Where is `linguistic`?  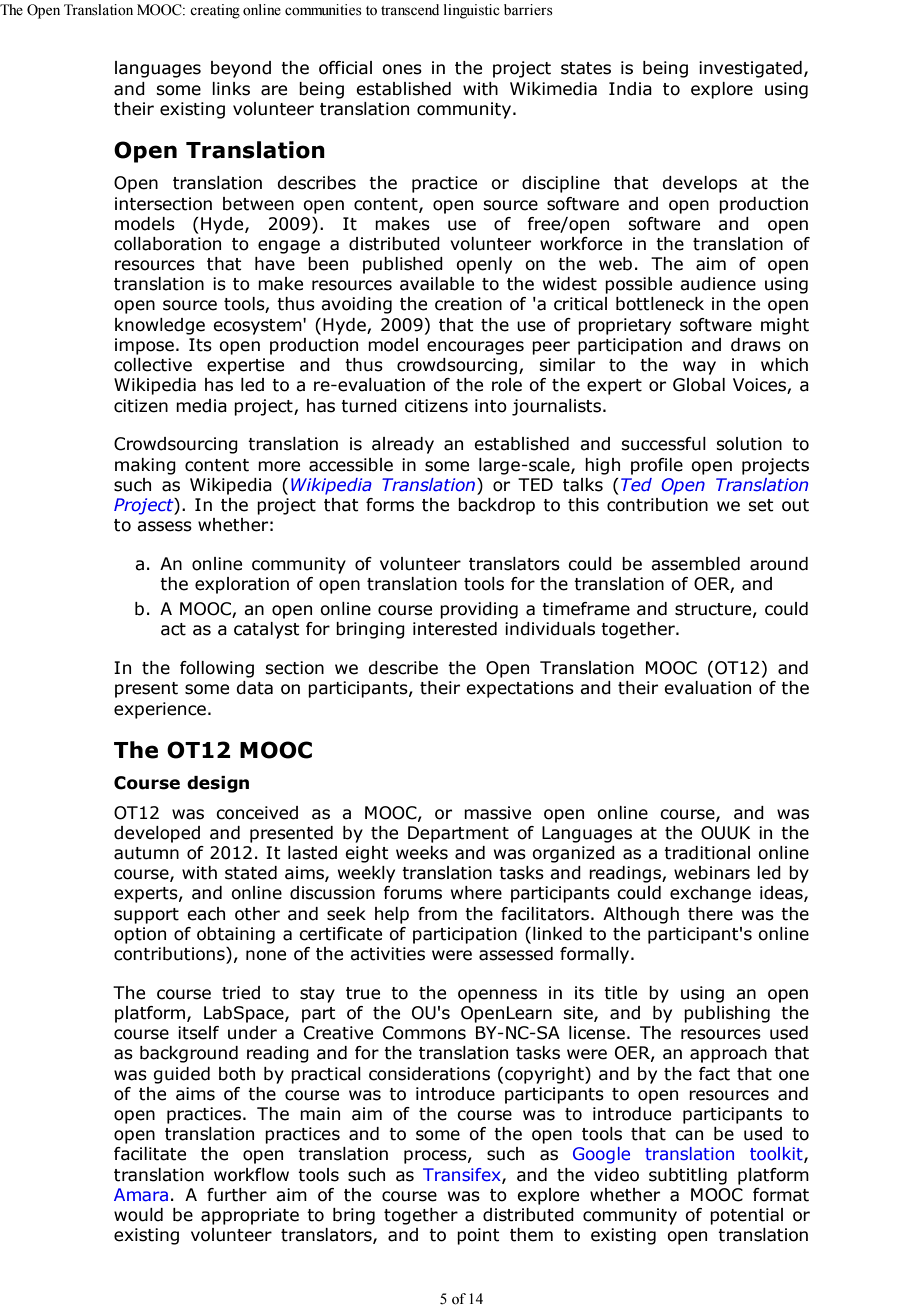 linguistic is located at coordinates (472, 11).
